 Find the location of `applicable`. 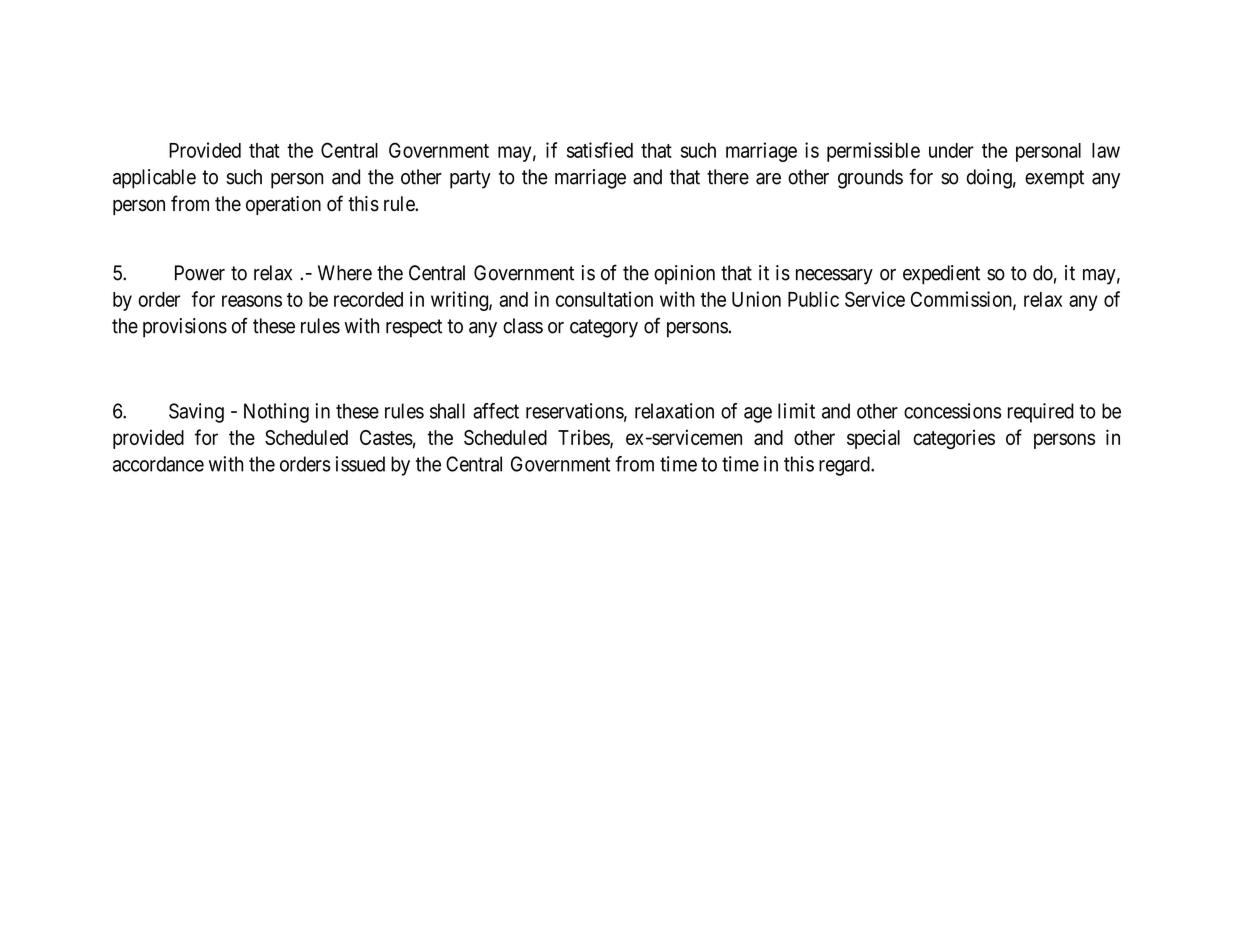

applicable is located at coordinates (154, 179).
